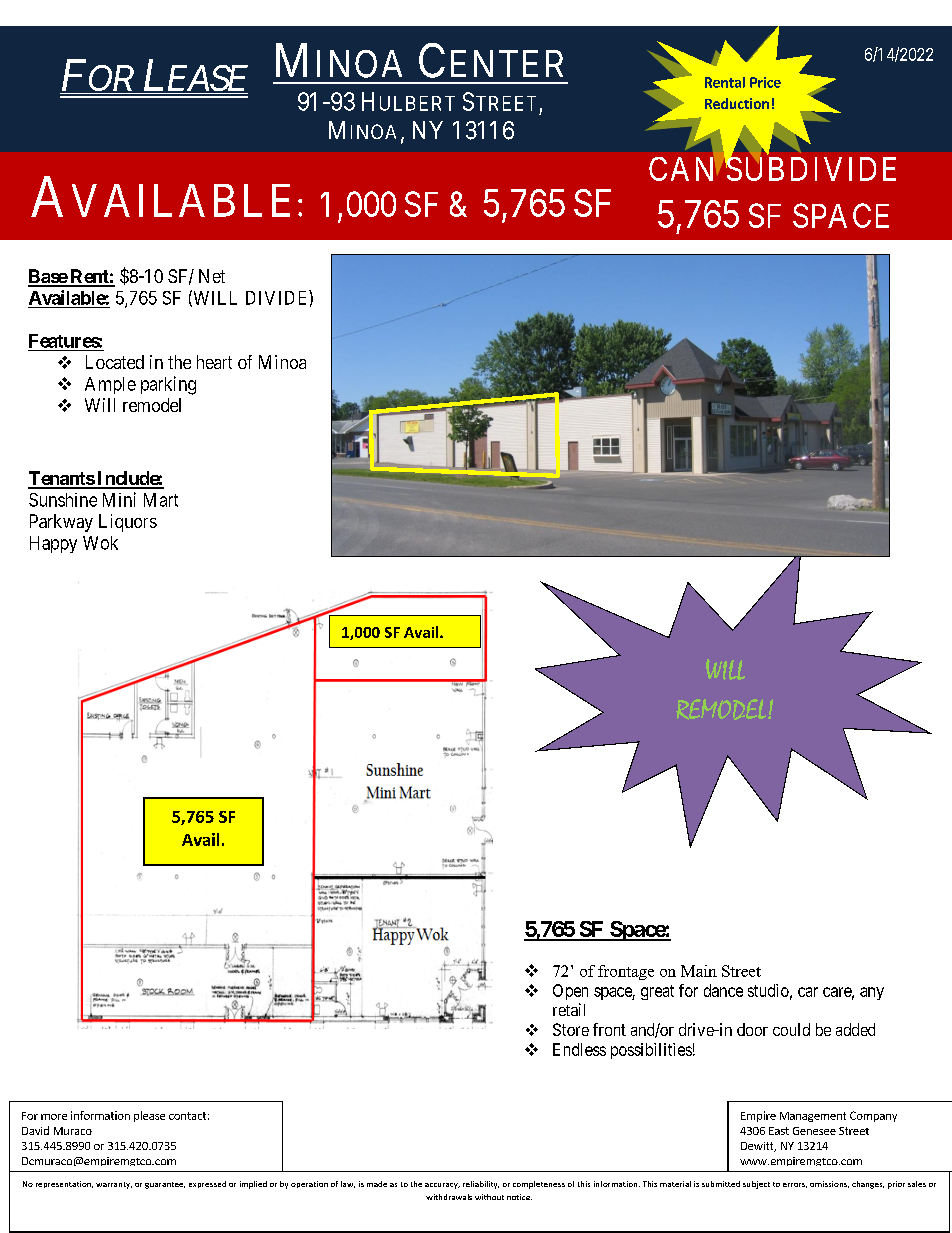 The width and height of the document is (952, 1233). What do you see at coordinates (699, 971) in the document?
I see `Main` at bounding box center [699, 971].
